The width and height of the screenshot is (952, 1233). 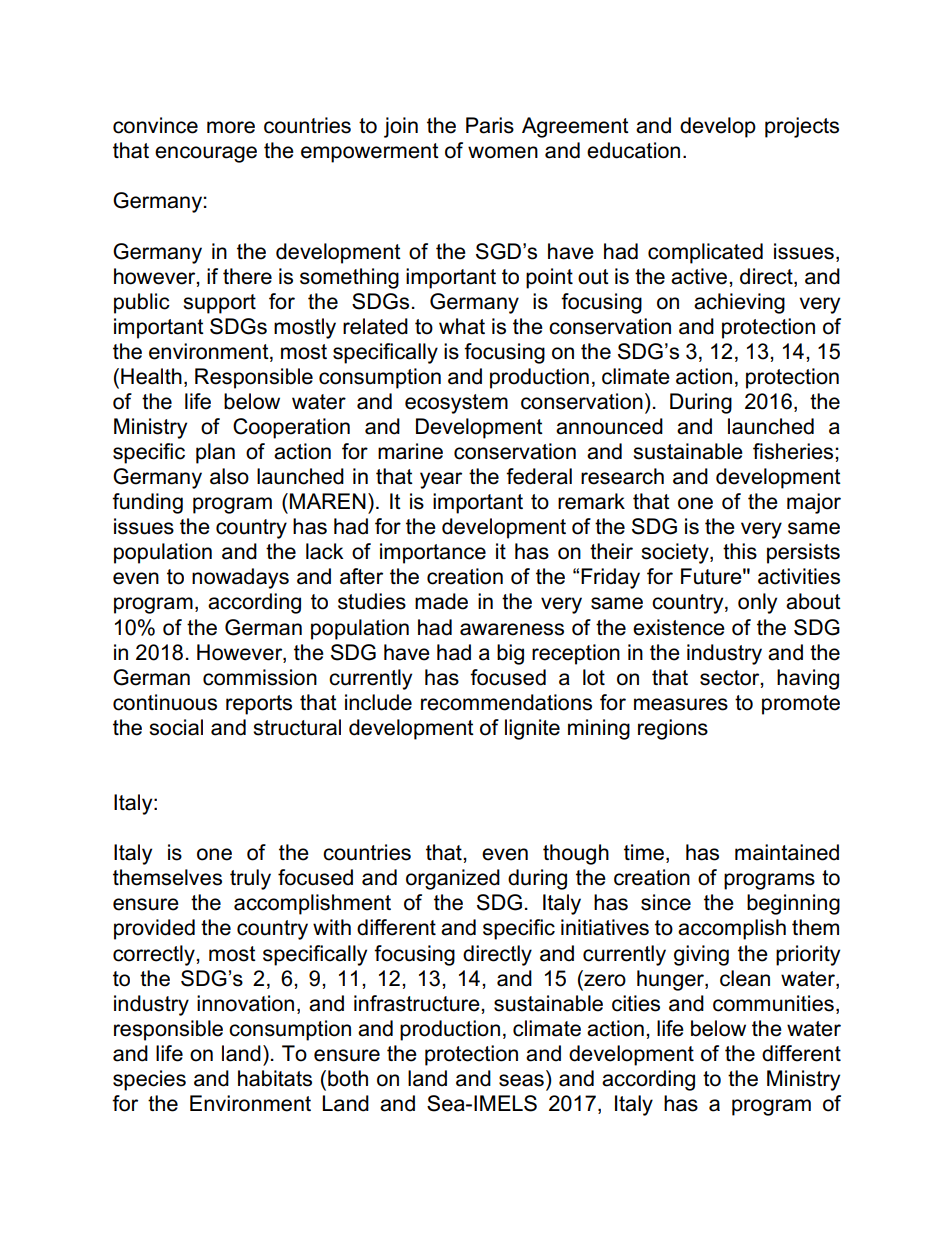 I want to click on Health, so click(x=151, y=376).
